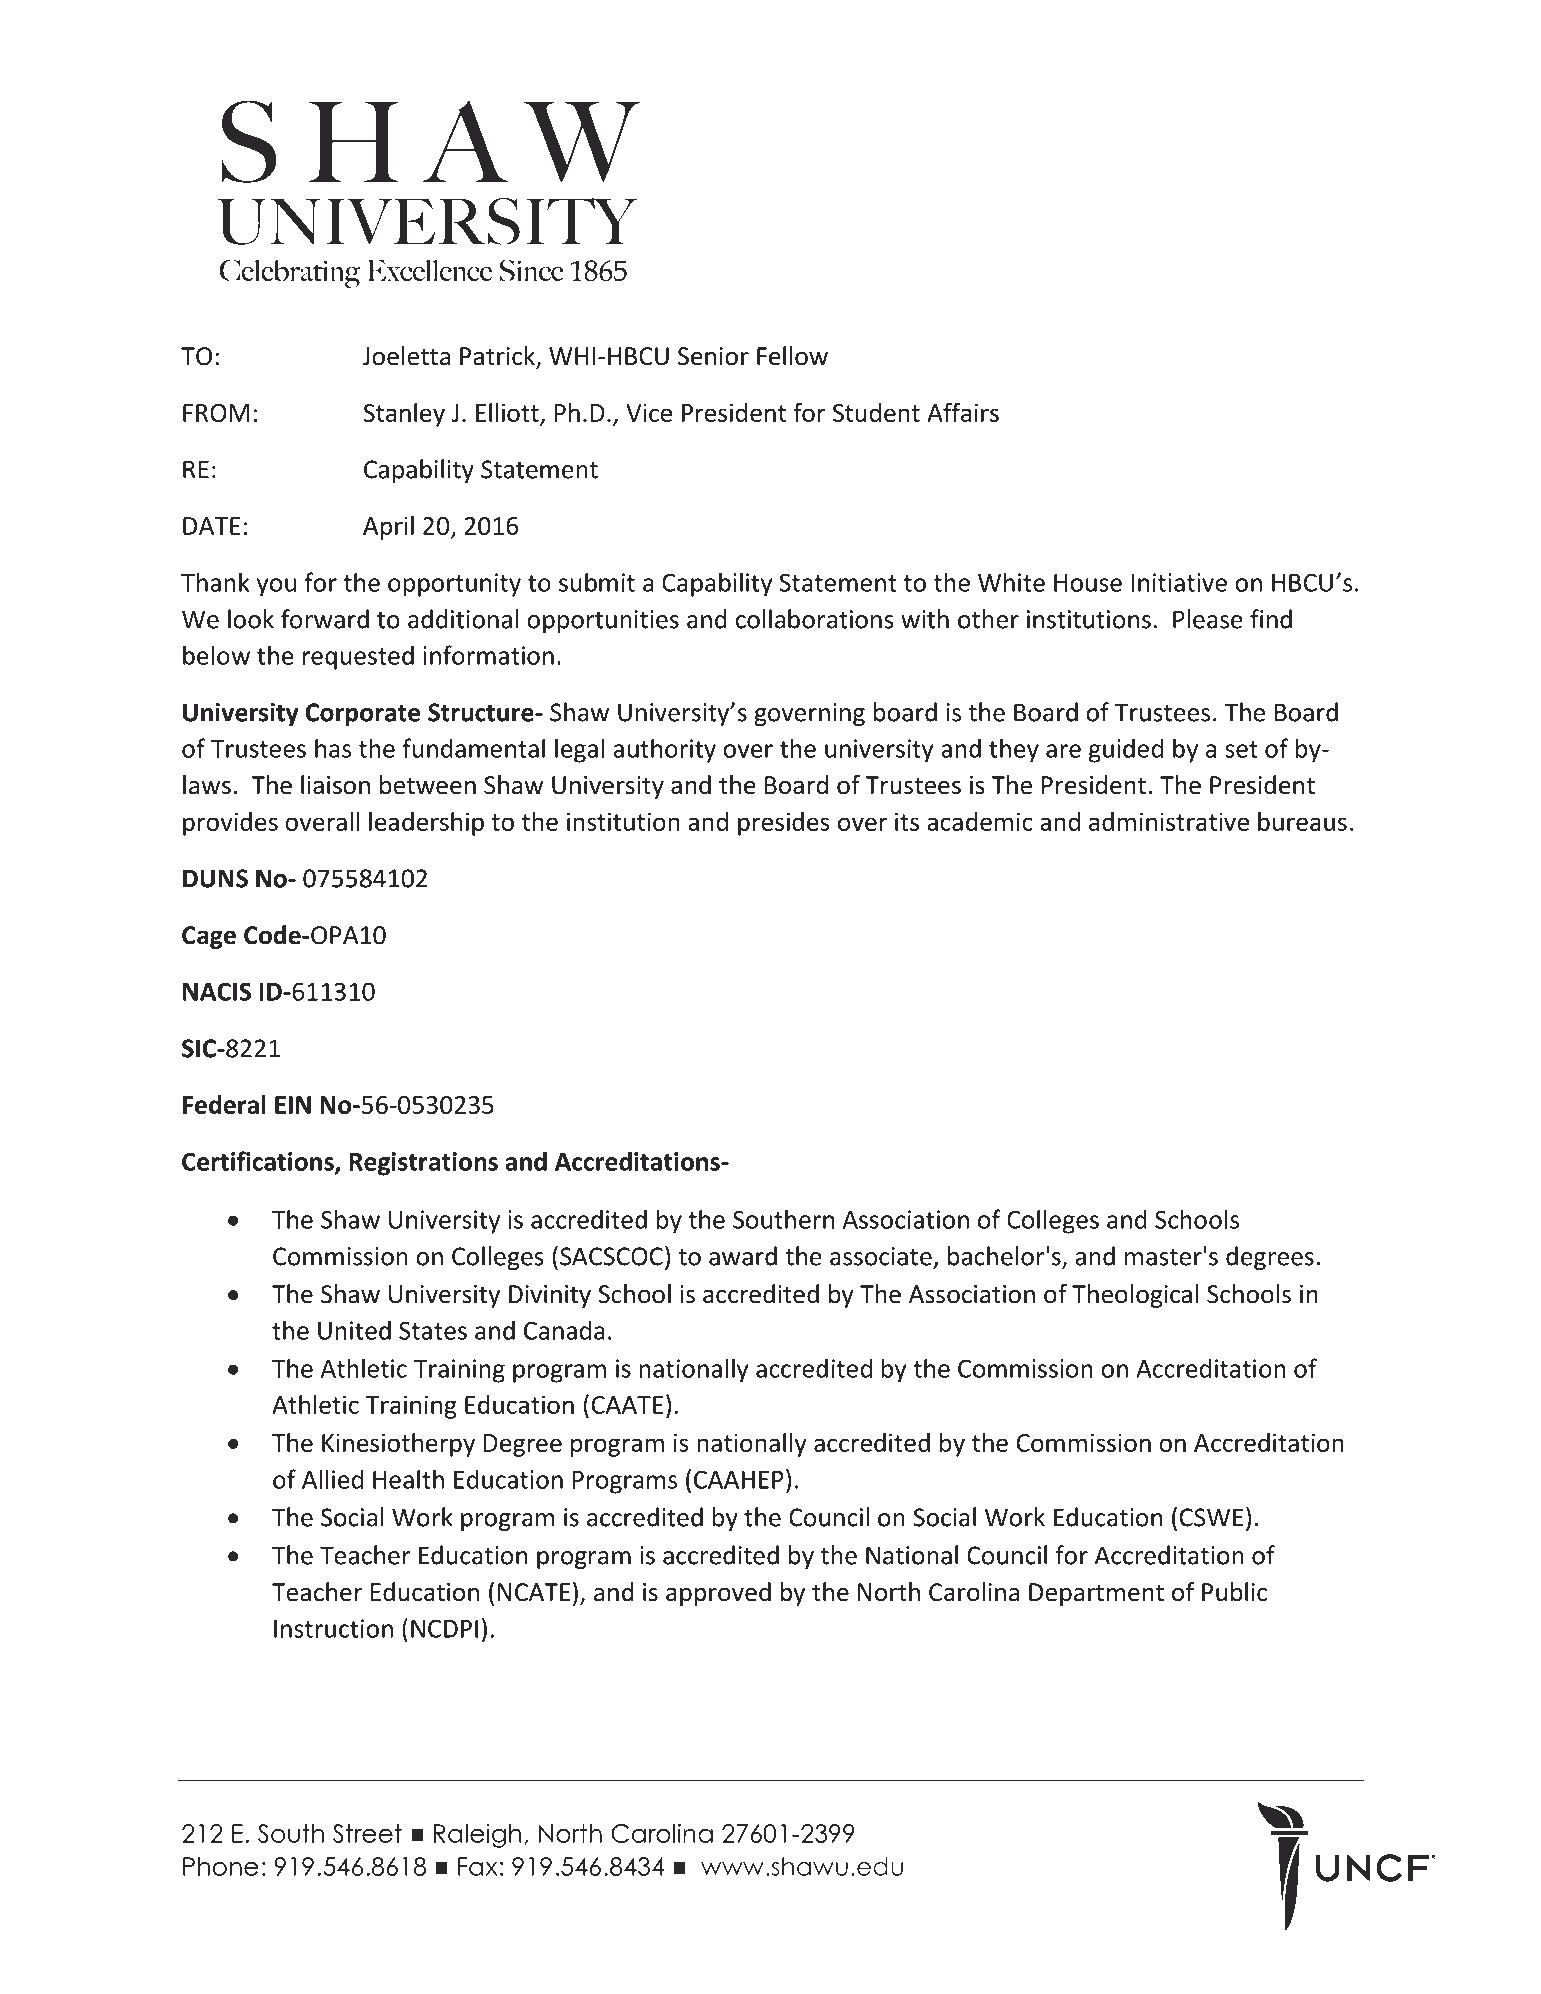 This document has width=1541, height=1994. Describe the element at coordinates (792, 356) in the document. I see `Fellow` at that location.
